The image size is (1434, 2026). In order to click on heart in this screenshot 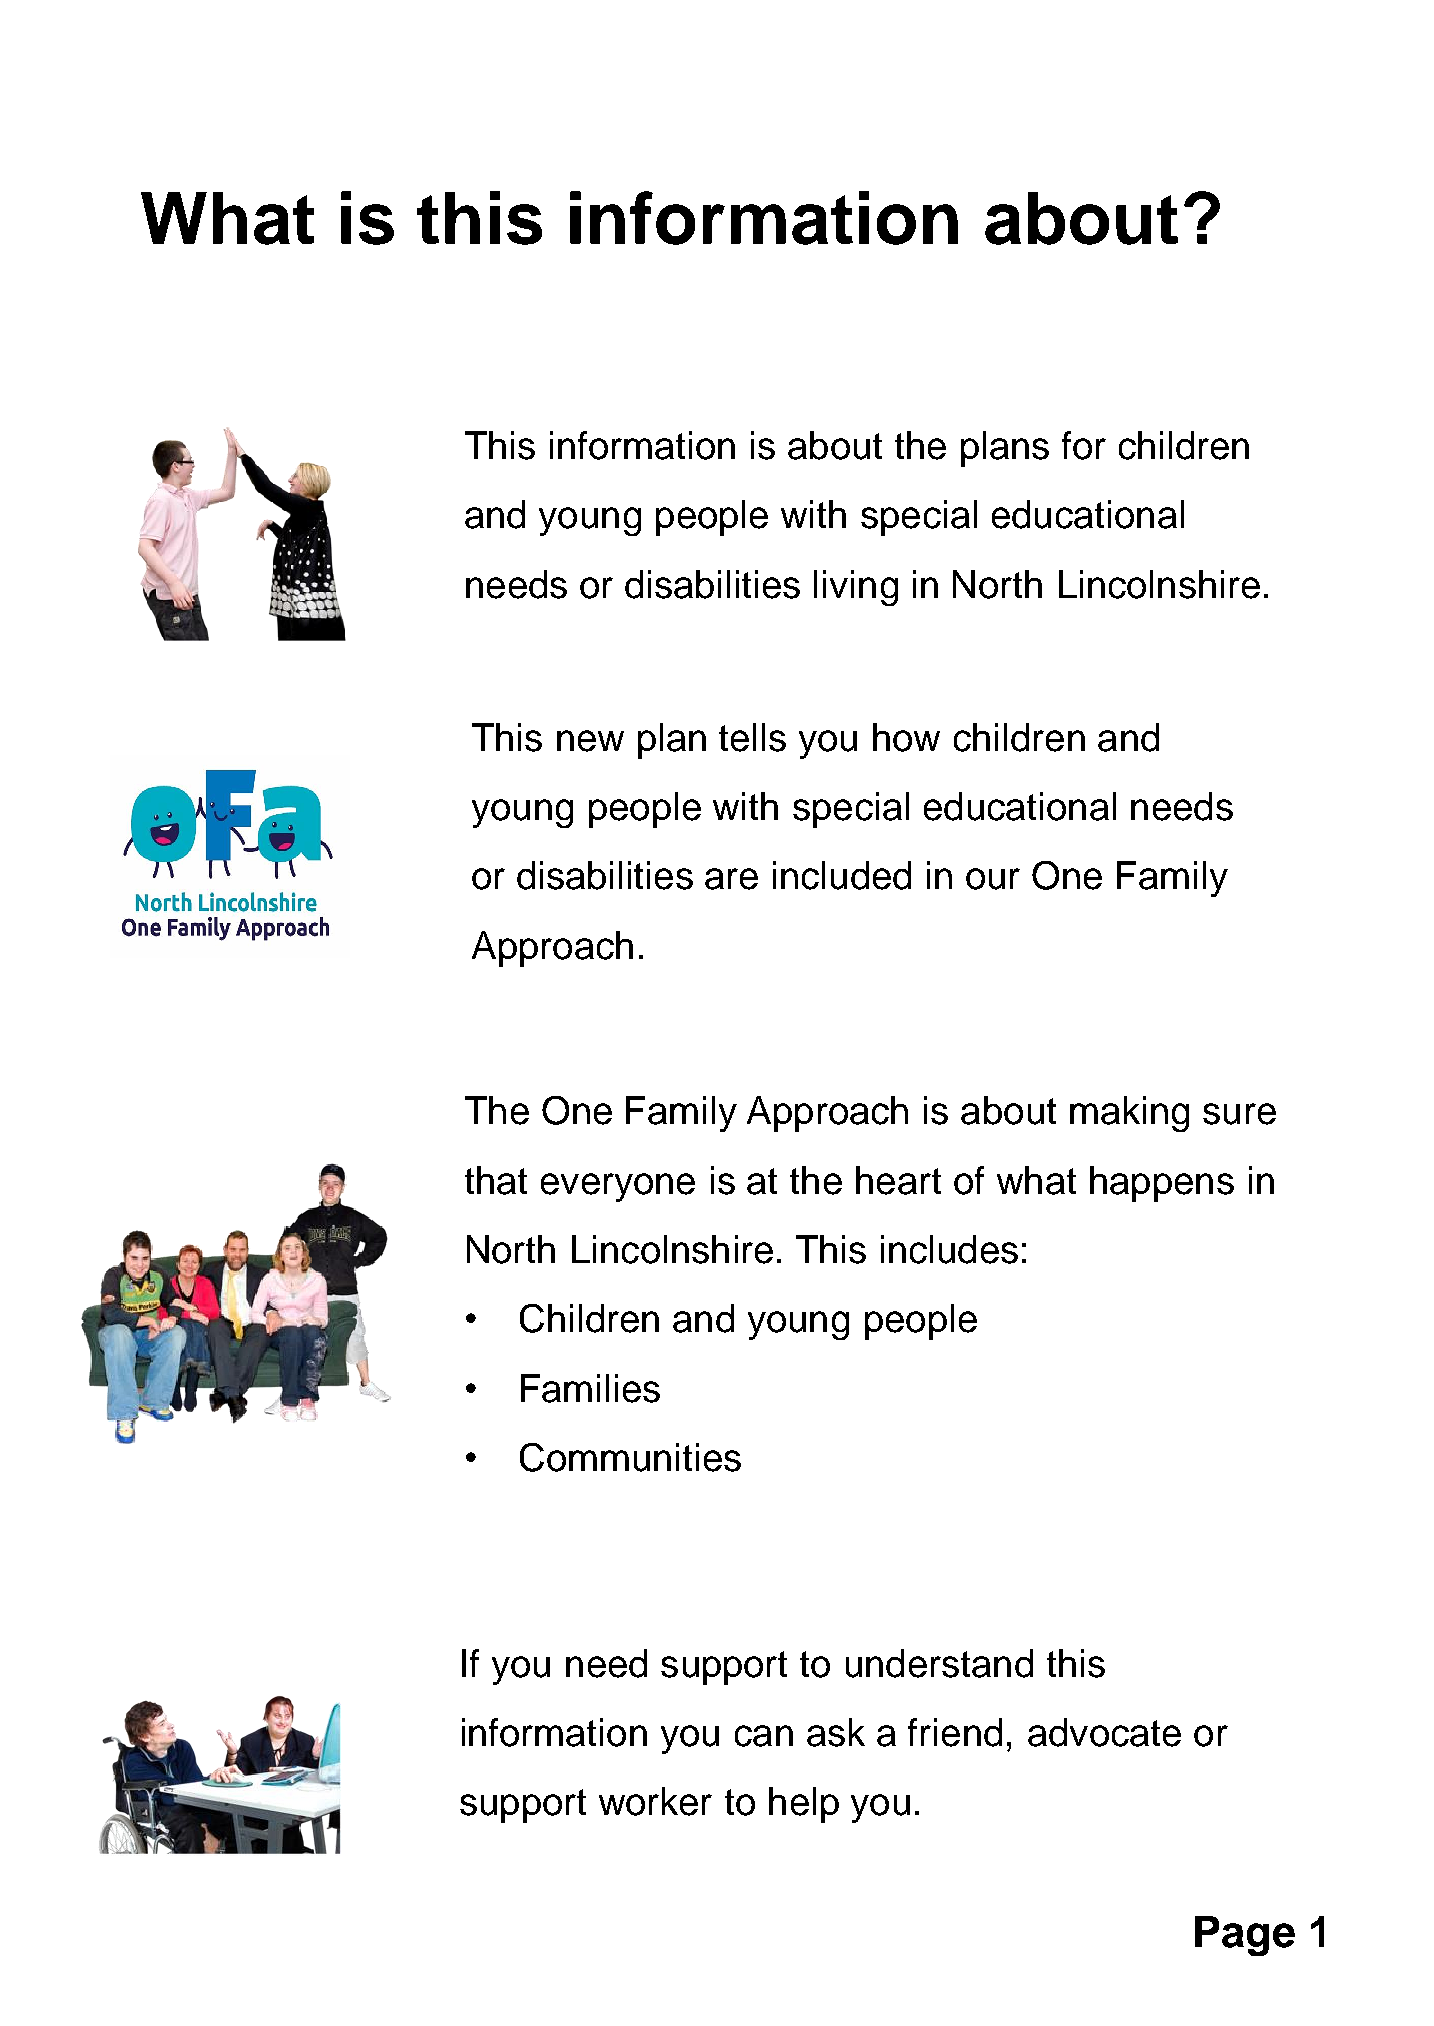, I will do `click(898, 1180)`.
